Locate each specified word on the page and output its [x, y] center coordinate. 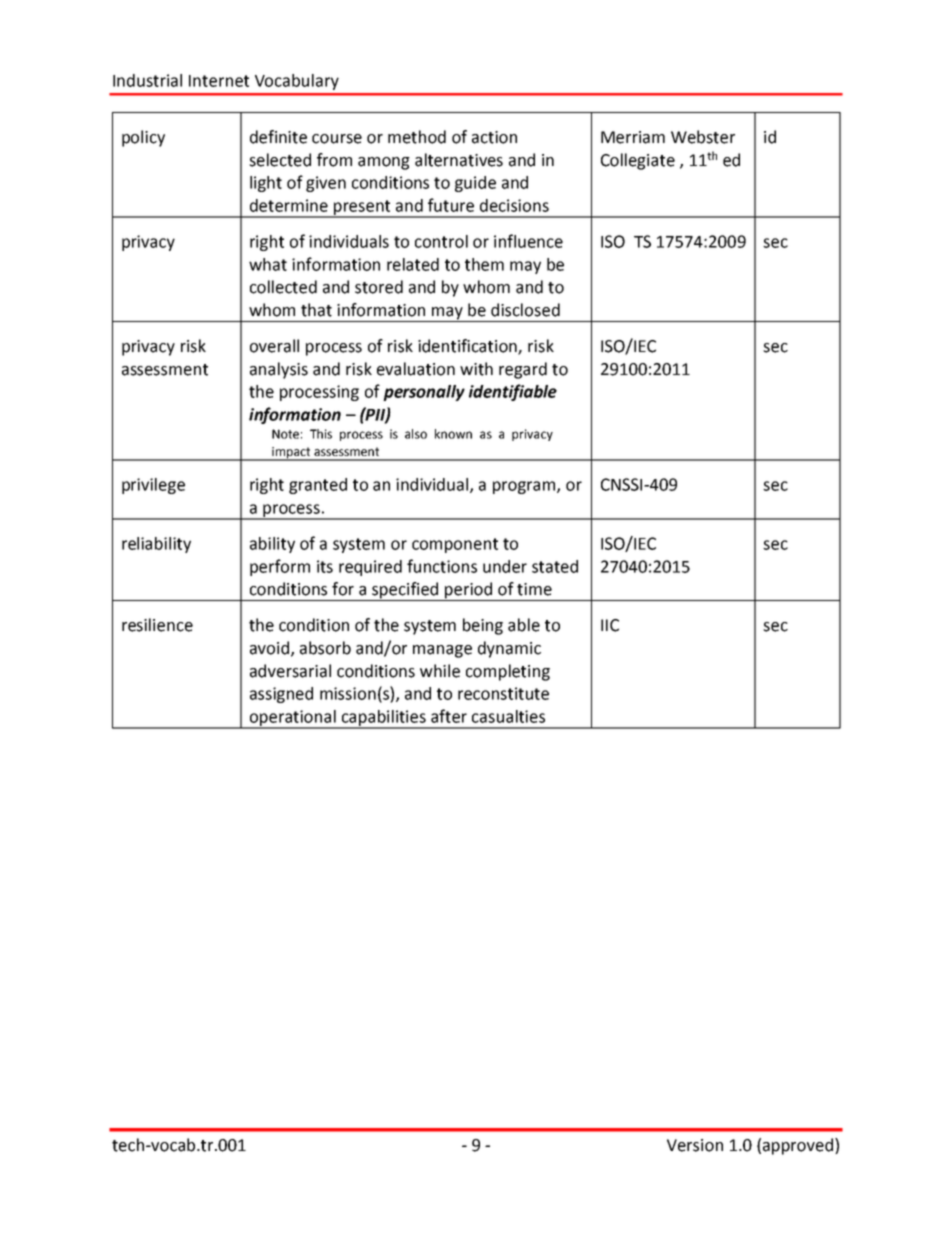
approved [799, 1146]
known [453, 434]
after [449, 716]
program [525, 487]
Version [695, 1145]
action [494, 137]
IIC [610, 625]
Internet [219, 81]
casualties [508, 716]
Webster [703, 137]
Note [285, 434]
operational [293, 719]
